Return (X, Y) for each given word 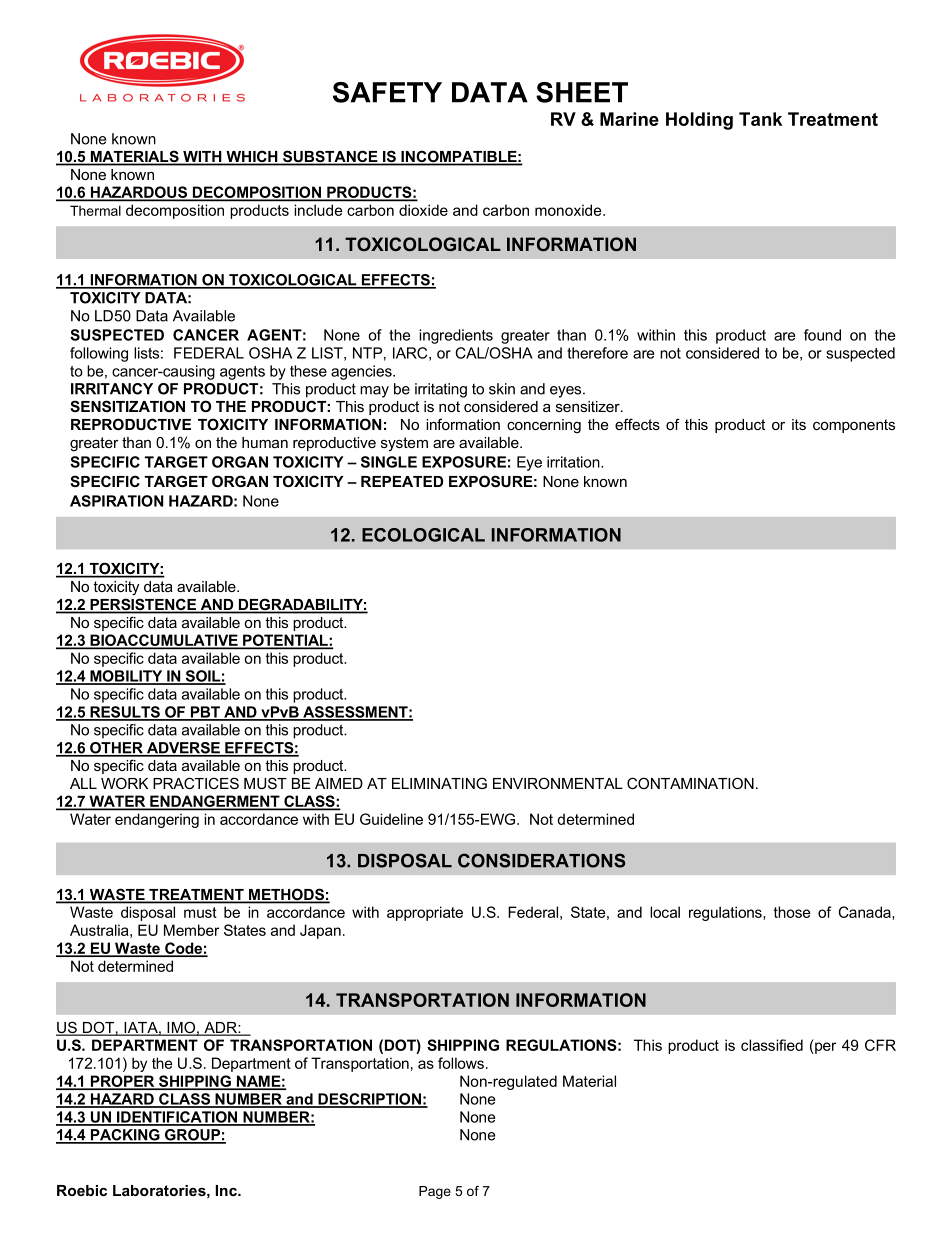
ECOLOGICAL (423, 535)
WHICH (252, 157)
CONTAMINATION (690, 783)
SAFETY (387, 92)
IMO (181, 1028)
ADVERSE (183, 749)
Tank (760, 119)
